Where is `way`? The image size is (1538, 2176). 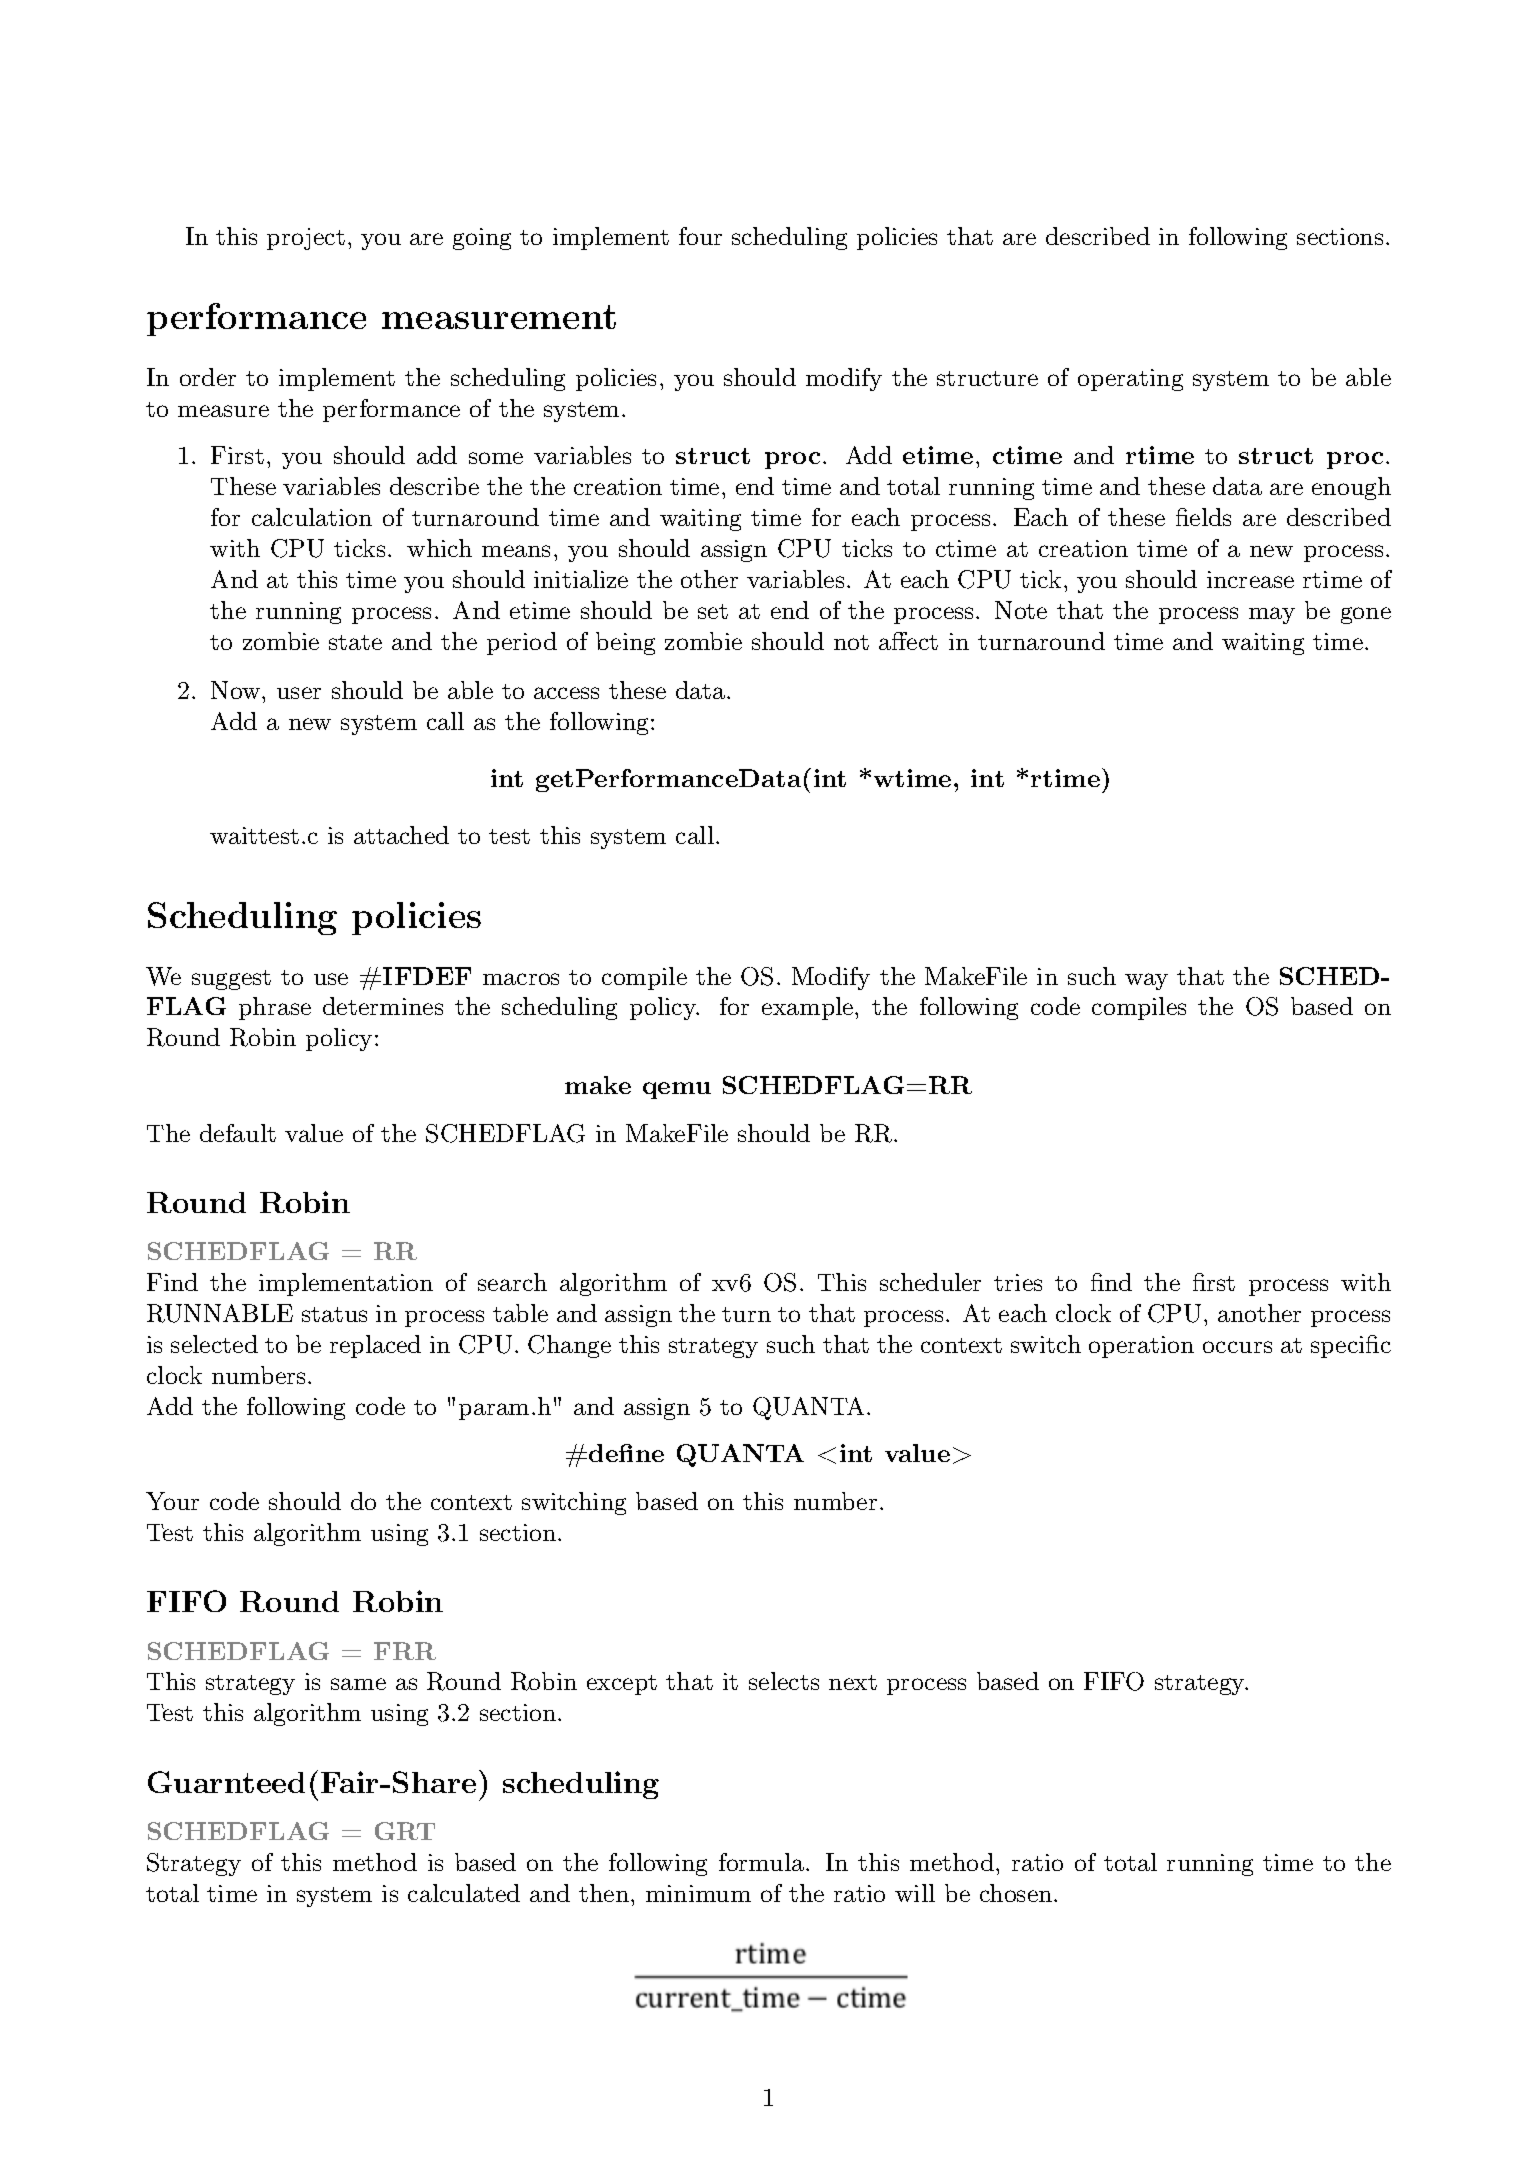 way is located at coordinates (1146, 981).
